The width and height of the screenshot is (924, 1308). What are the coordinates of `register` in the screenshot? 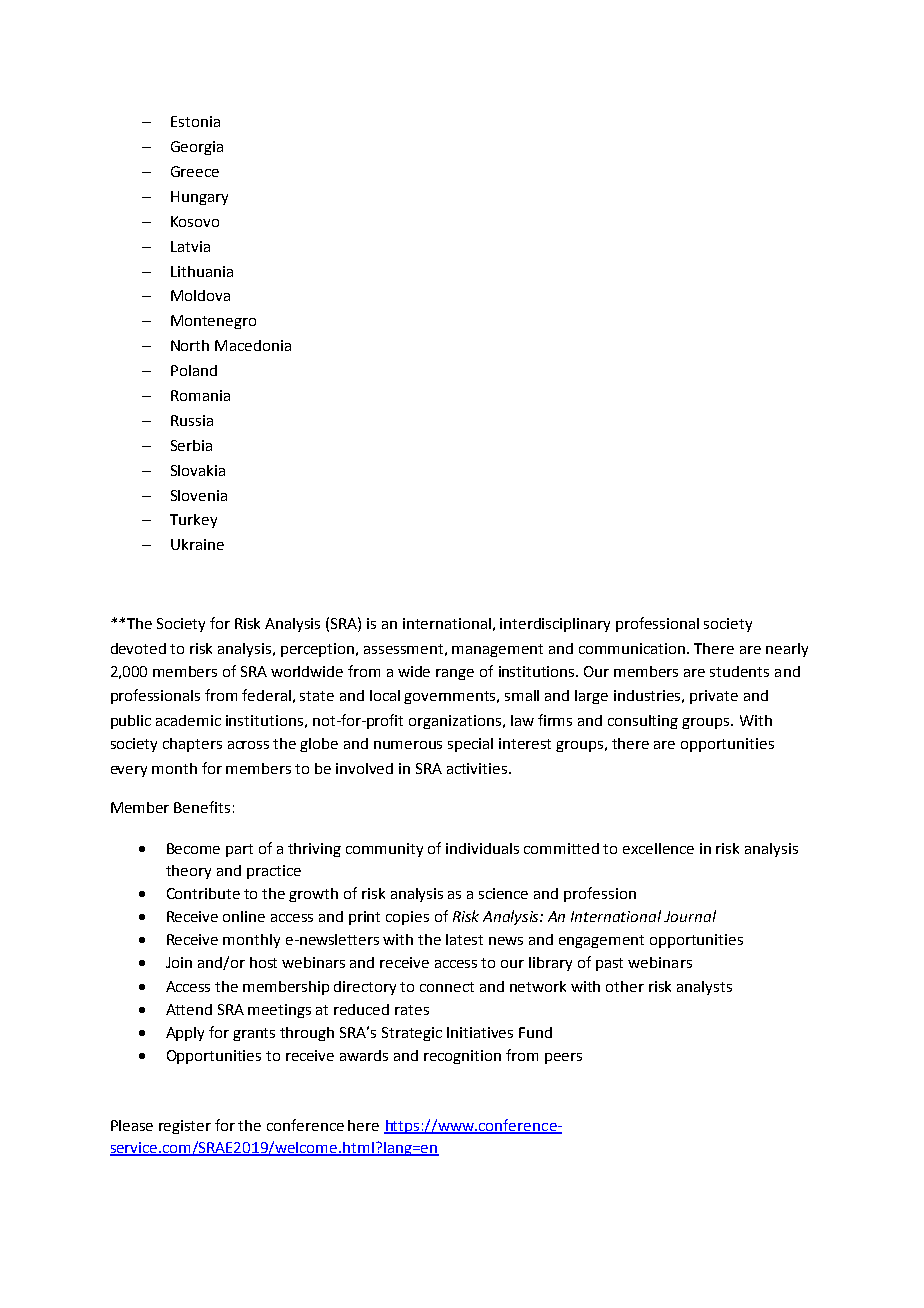 It's located at (185, 1127).
